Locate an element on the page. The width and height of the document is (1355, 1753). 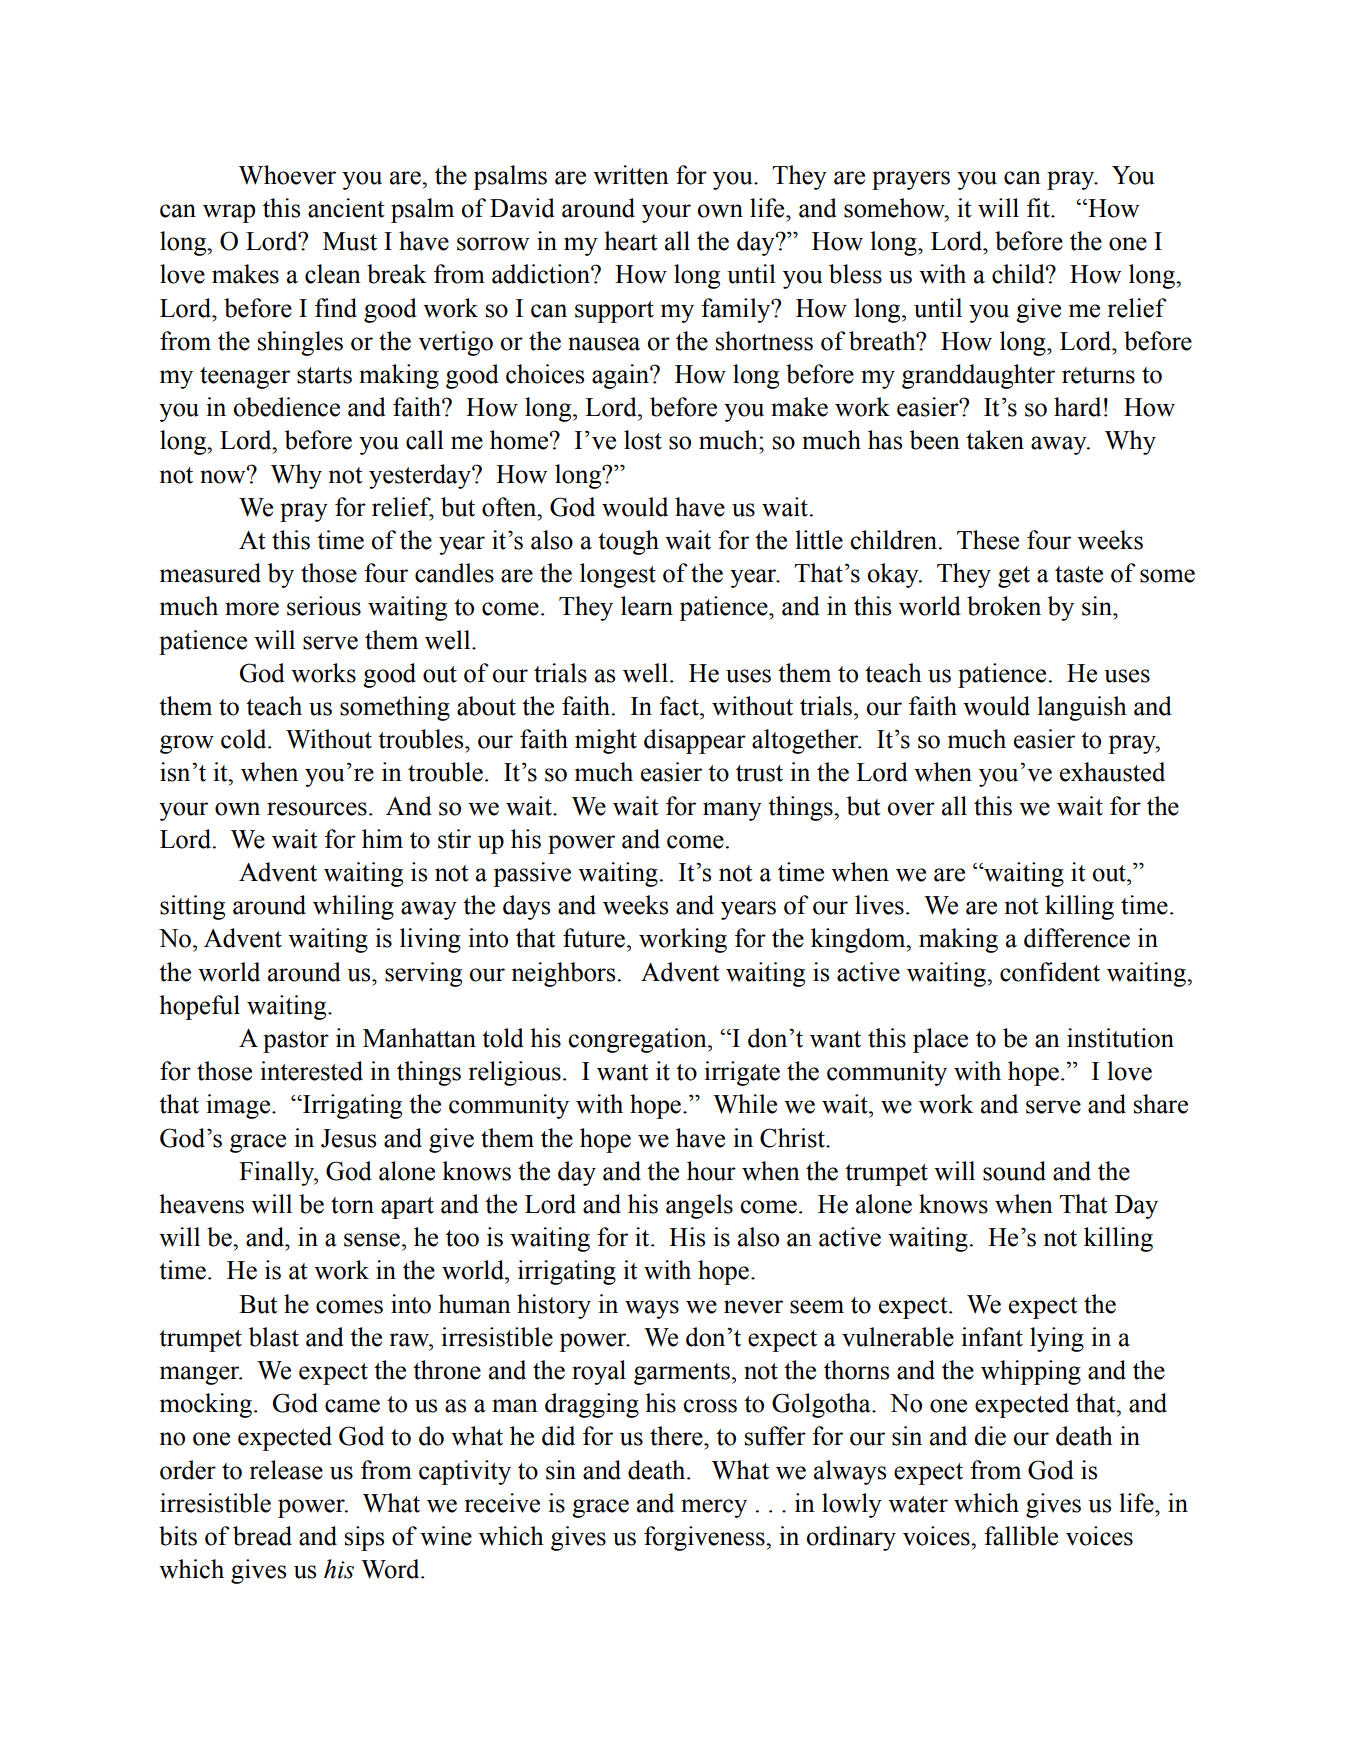
heart is located at coordinates (631, 241).
